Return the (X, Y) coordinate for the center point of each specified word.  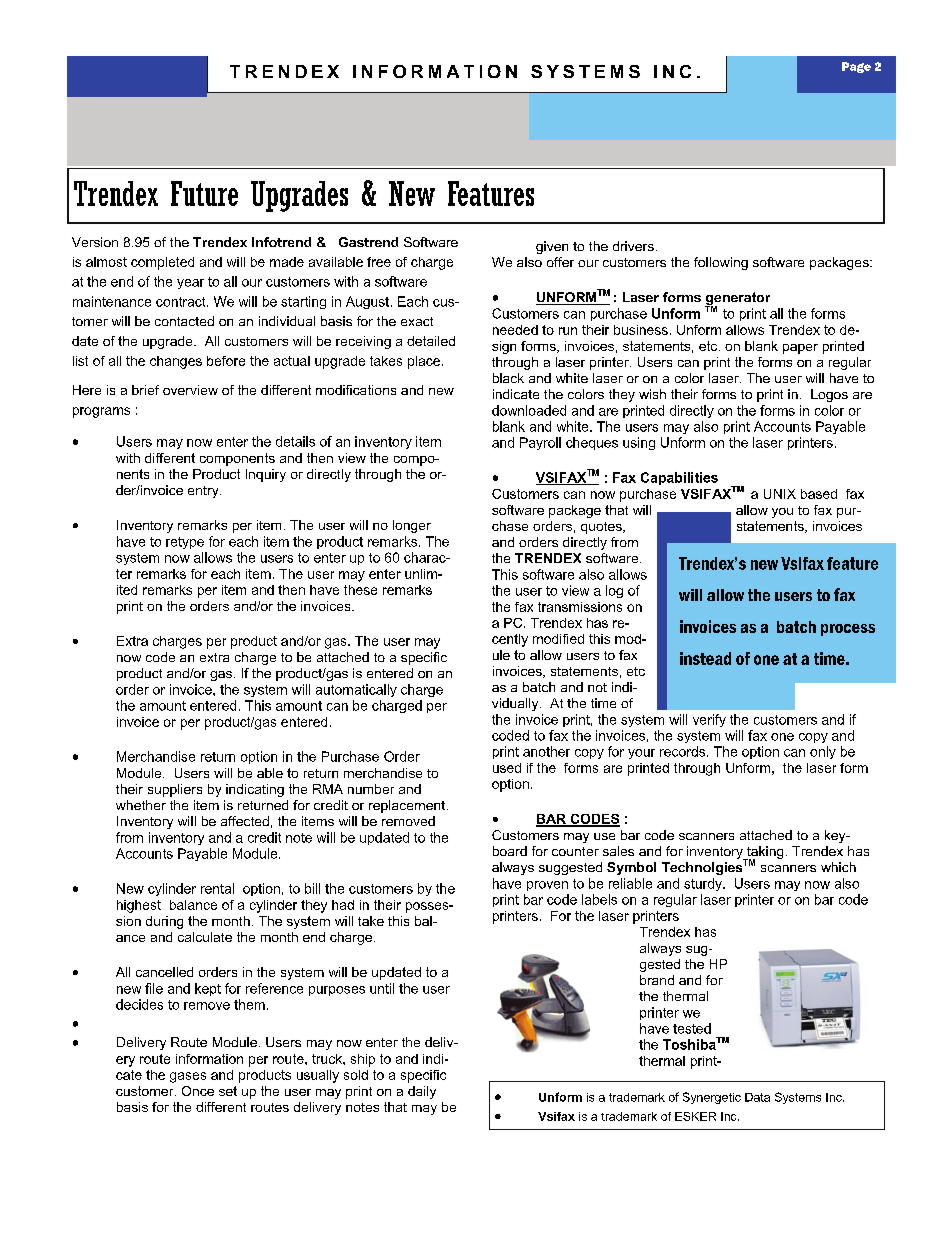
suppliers (175, 790)
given (552, 247)
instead (705, 658)
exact (417, 321)
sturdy (704, 884)
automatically (356, 690)
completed (162, 263)
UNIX (780, 494)
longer (412, 526)
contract (182, 302)
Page (856, 67)
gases (188, 1077)
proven (547, 886)
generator (737, 300)
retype (185, 543)
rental (217, 888)
